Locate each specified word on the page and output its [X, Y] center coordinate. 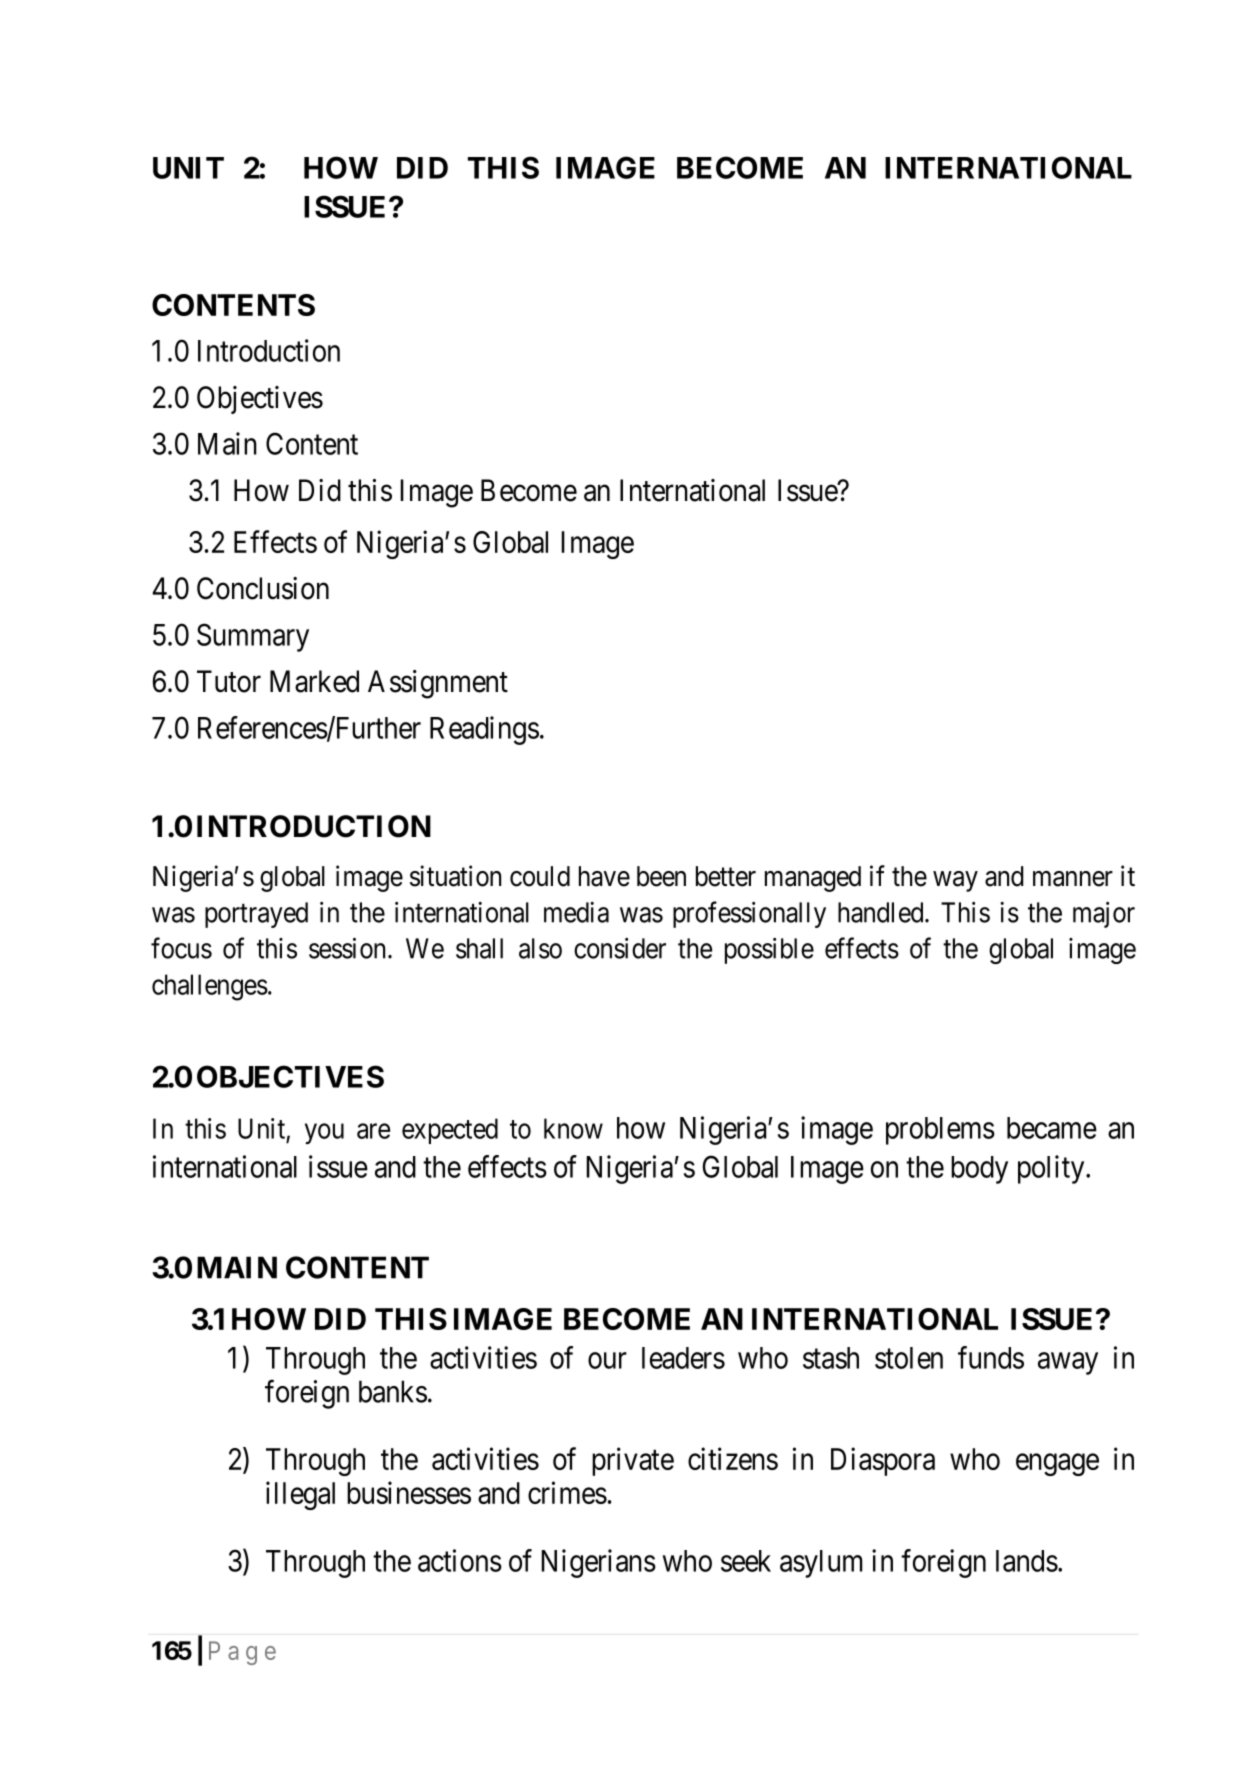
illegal [300, 1495]
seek [746, 1561]
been [661, 876]
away [1068, 1363]
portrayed [256, 915]
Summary [253, 637]
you [324, 1134]
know [573, 1128]
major [1104, 915]
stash [831, 1358]
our [607, 1360]
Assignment [438, 684]
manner [1073, 879]
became [1052, 1128]
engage [1057, 1465]
